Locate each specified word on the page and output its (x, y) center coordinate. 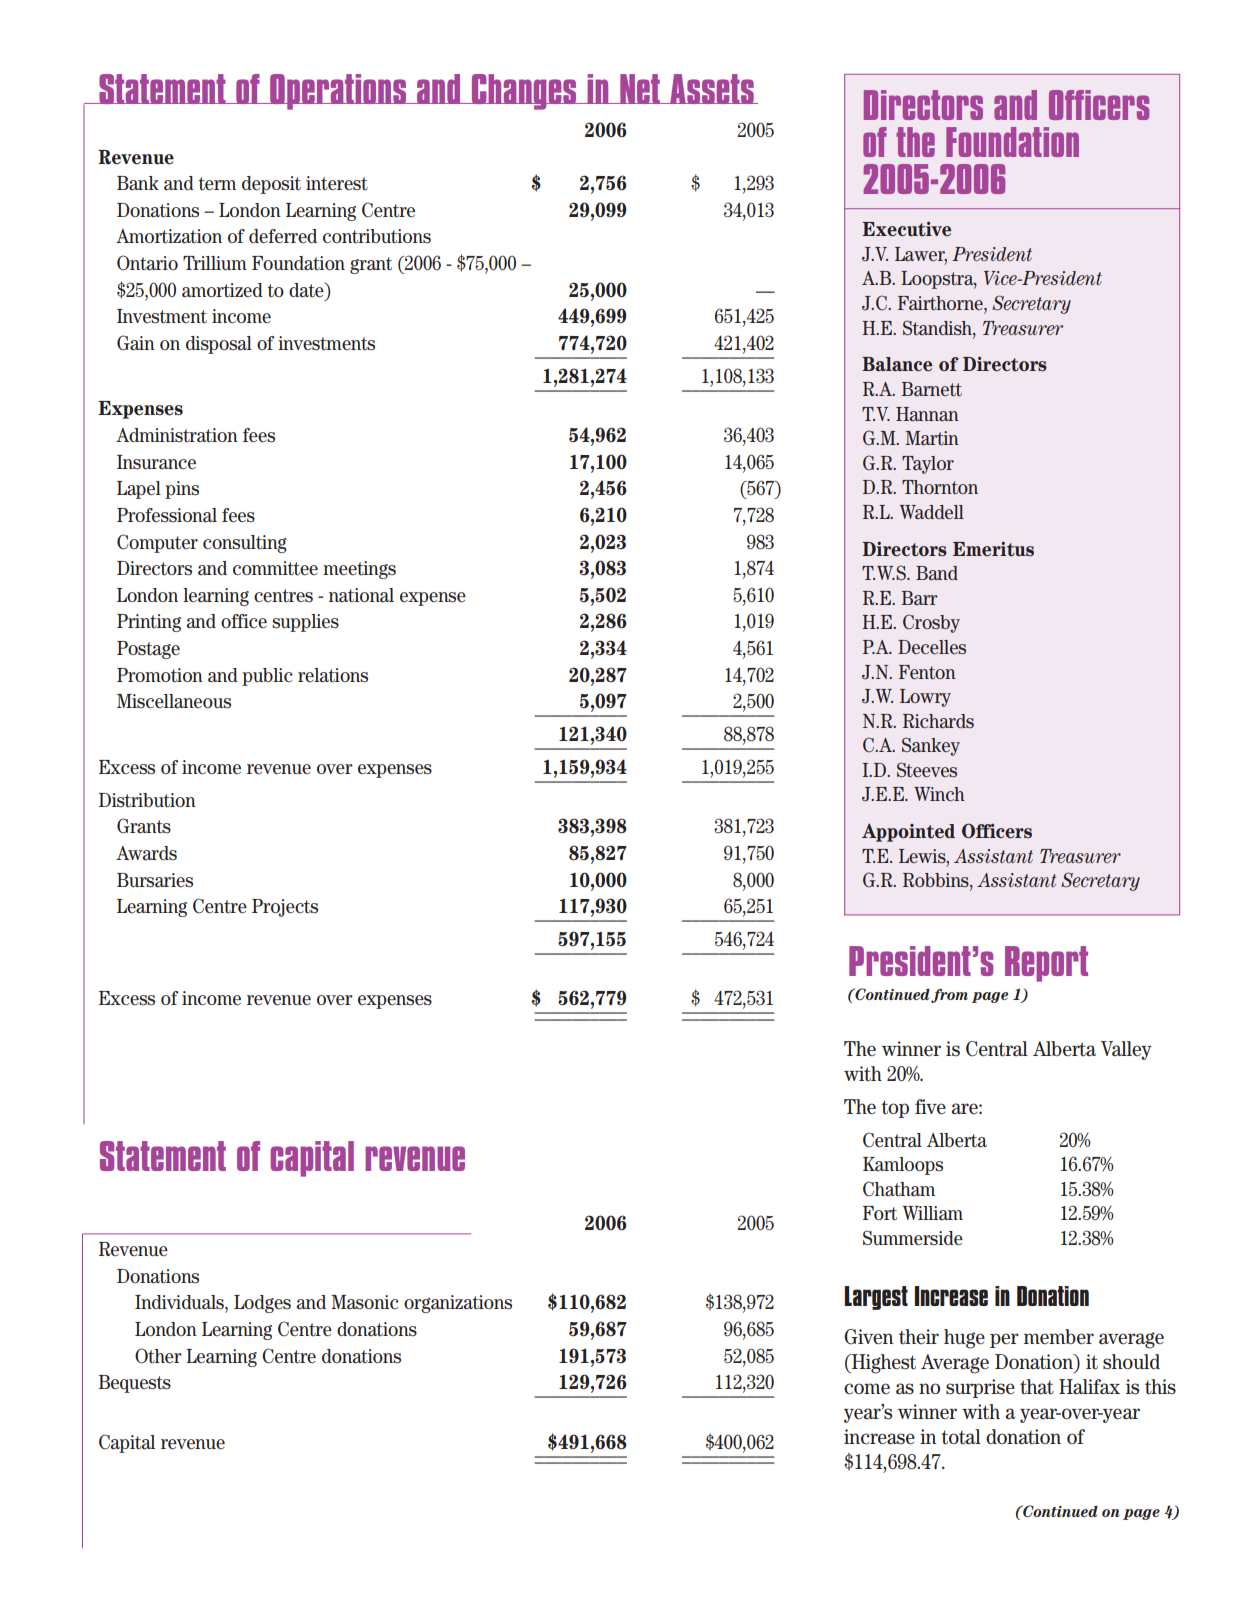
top (895, 1109)
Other (158, 1356)
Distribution (147, 800)
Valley (1126, 1050)
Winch (939, 794)
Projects (285, 908)
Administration (177, 435)
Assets (712, 89)
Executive (906, 229)
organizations (458, 1304)
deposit (271, 185)
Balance (897, 364)
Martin (932, 438)
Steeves (927, 770)
